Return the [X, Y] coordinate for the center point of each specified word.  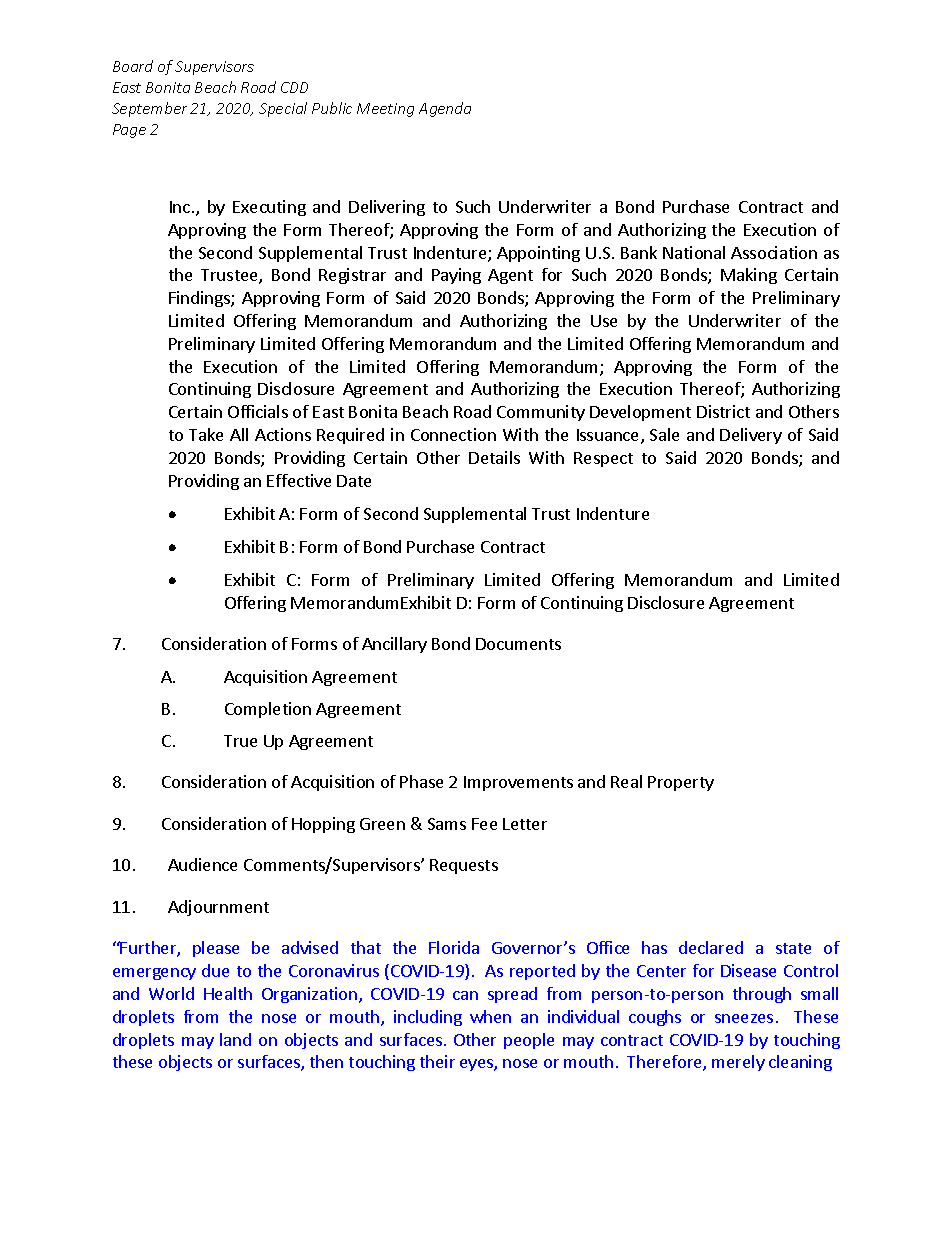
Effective [299, 480]
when [490, 1016]
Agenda [445, 109]
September [149, 109]
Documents [518, 644]
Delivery [751, 436]
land [235, 1039]
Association [774, 252]
